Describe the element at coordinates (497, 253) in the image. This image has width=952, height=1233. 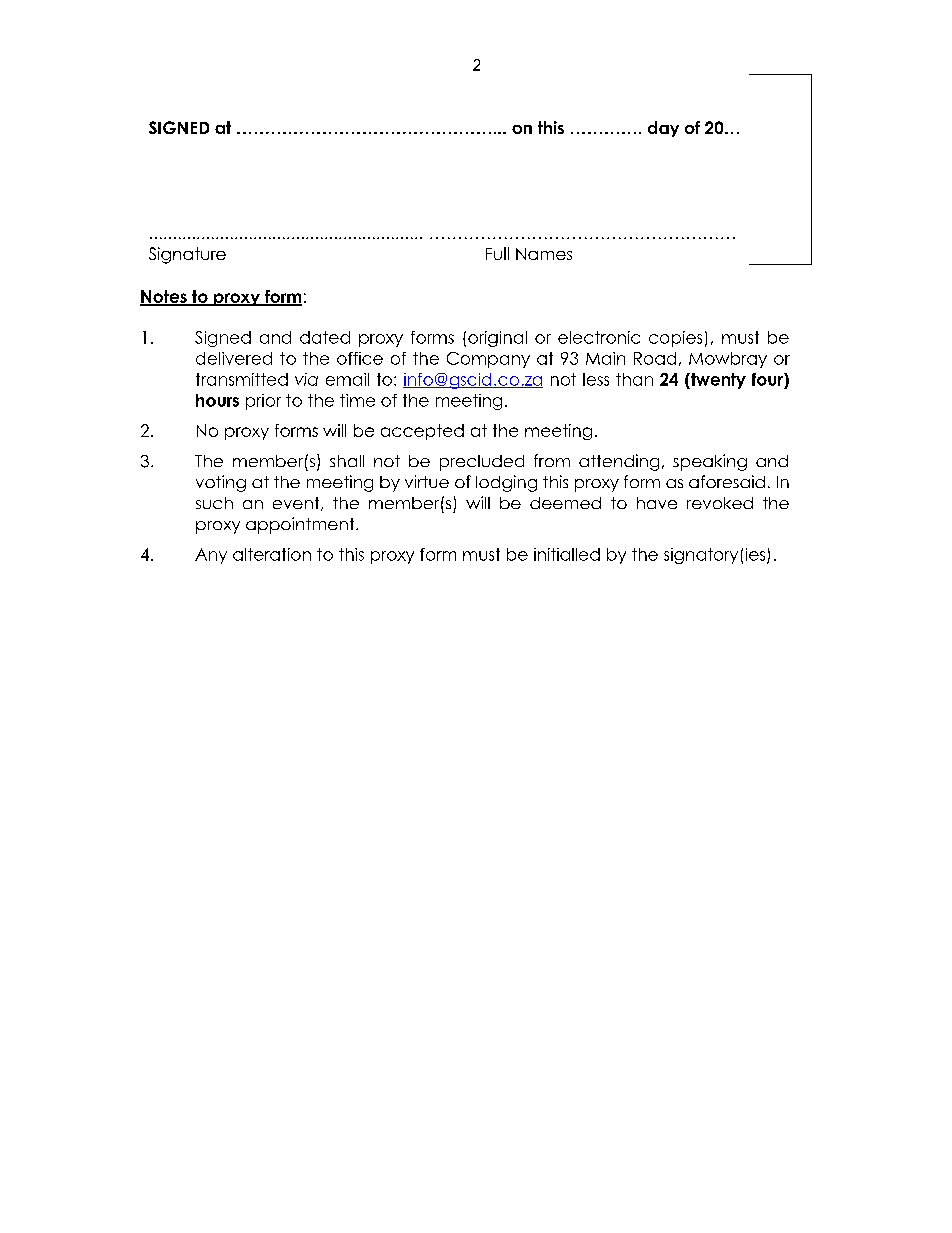
I see `Full` at that location.
